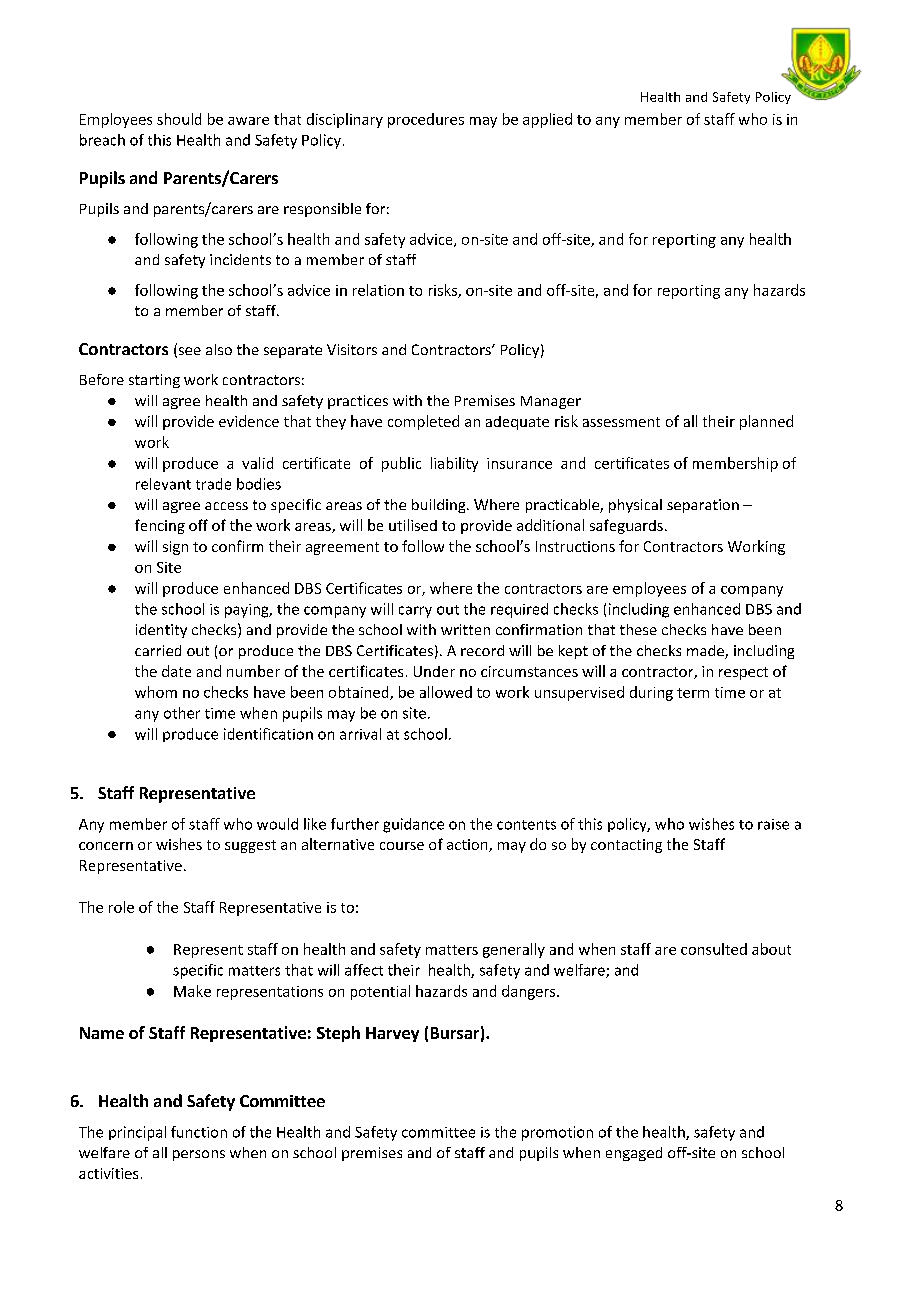 This document has width=924, height=1308. Describe the element at coordinates (426, 120) in the document. I see `procedures` at that location.
